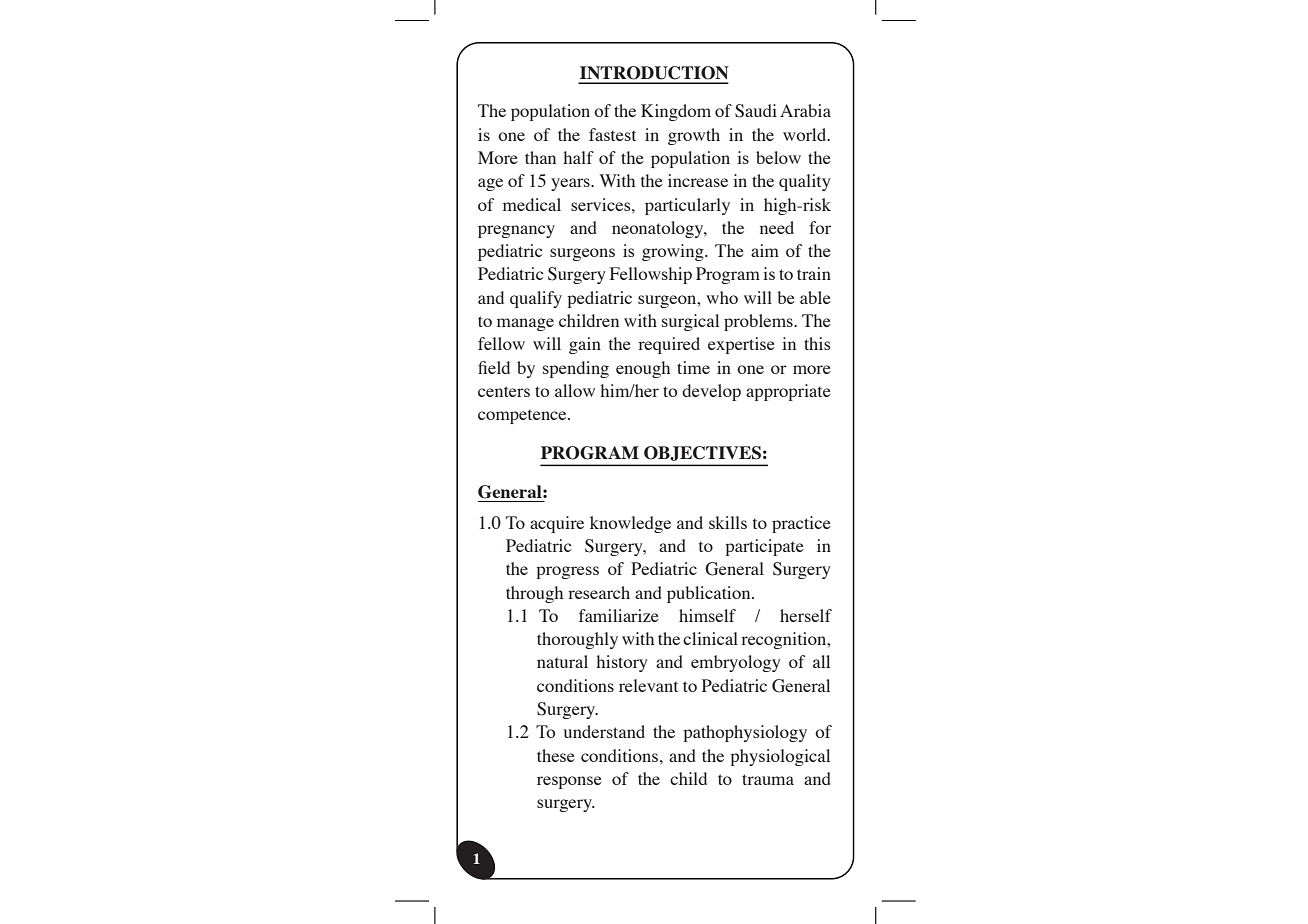  What do you see at coordinates (523, 417) in the screenshot?
I see `competence` at bounding box center [523, 417].
